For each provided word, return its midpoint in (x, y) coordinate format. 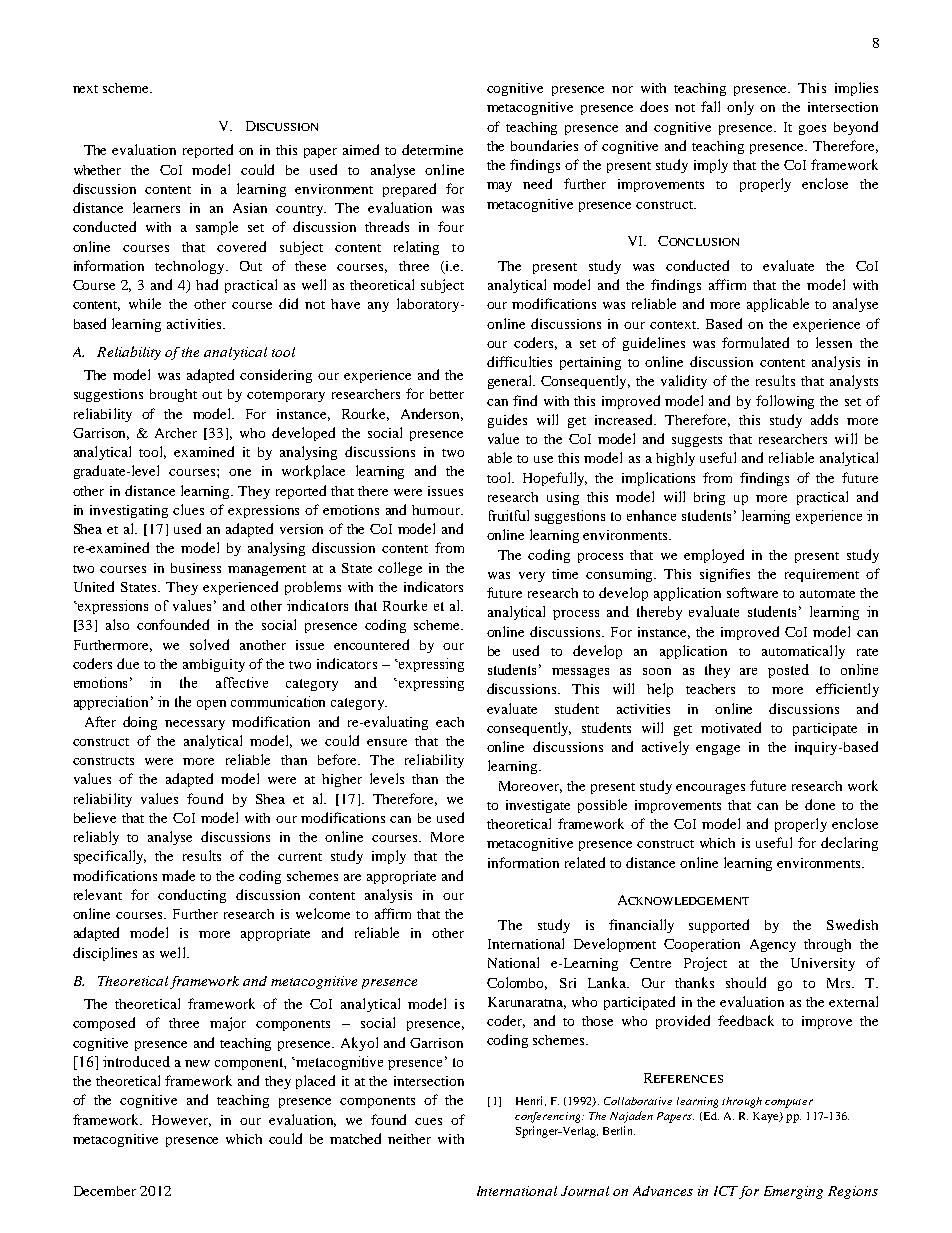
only (740, 108)
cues (428, 1121)
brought (173, 395)
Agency (773, 945)
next (85, 89)
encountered (371, 644)
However (181, 1121)
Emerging (793, 1192)
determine (432, 149)
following (785, 402)
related (585, 862)
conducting (192, 896)
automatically (803, 652)
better (447, 394)
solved (209, 644)
